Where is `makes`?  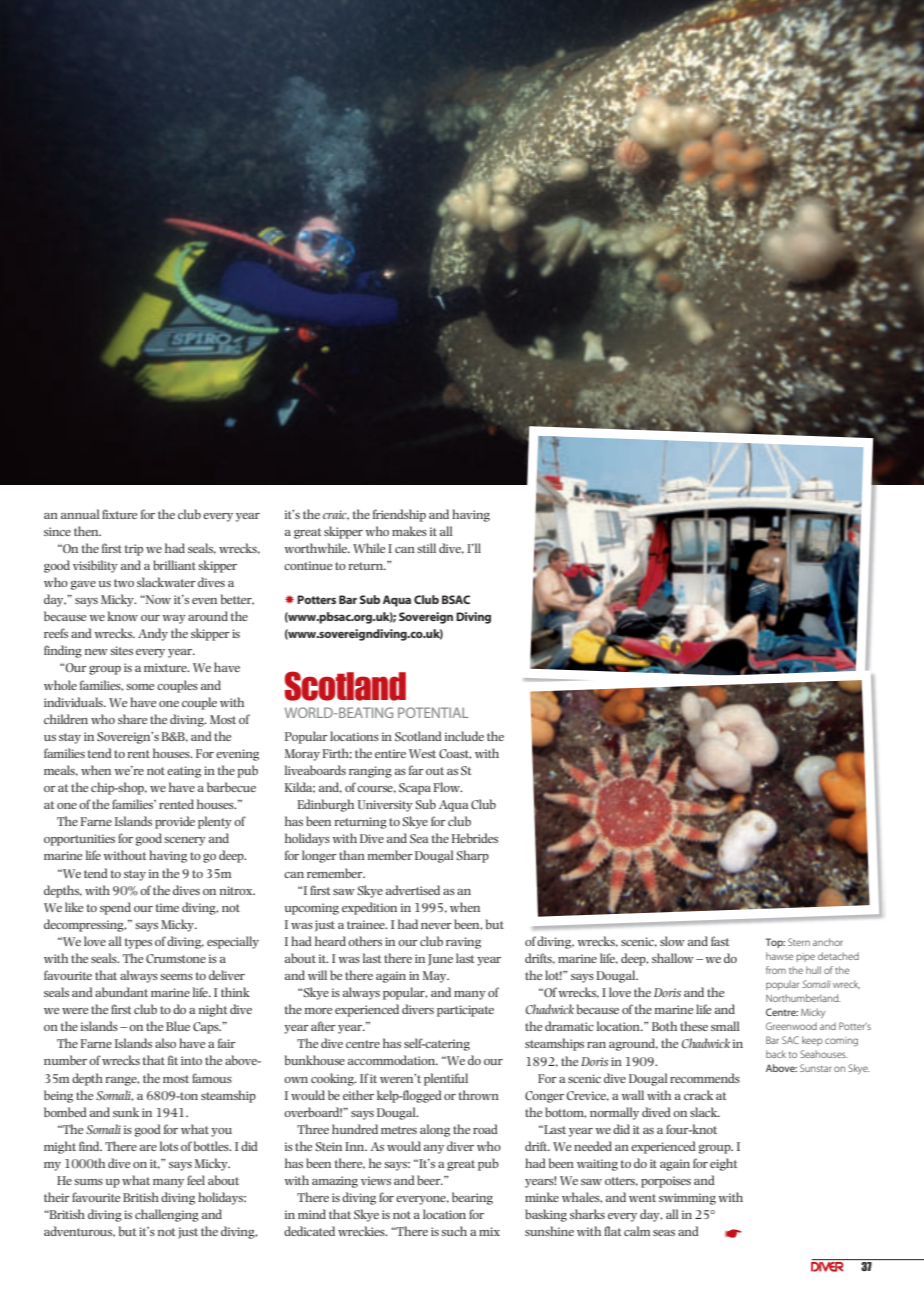 makes is located at coordinates (409, 531).
